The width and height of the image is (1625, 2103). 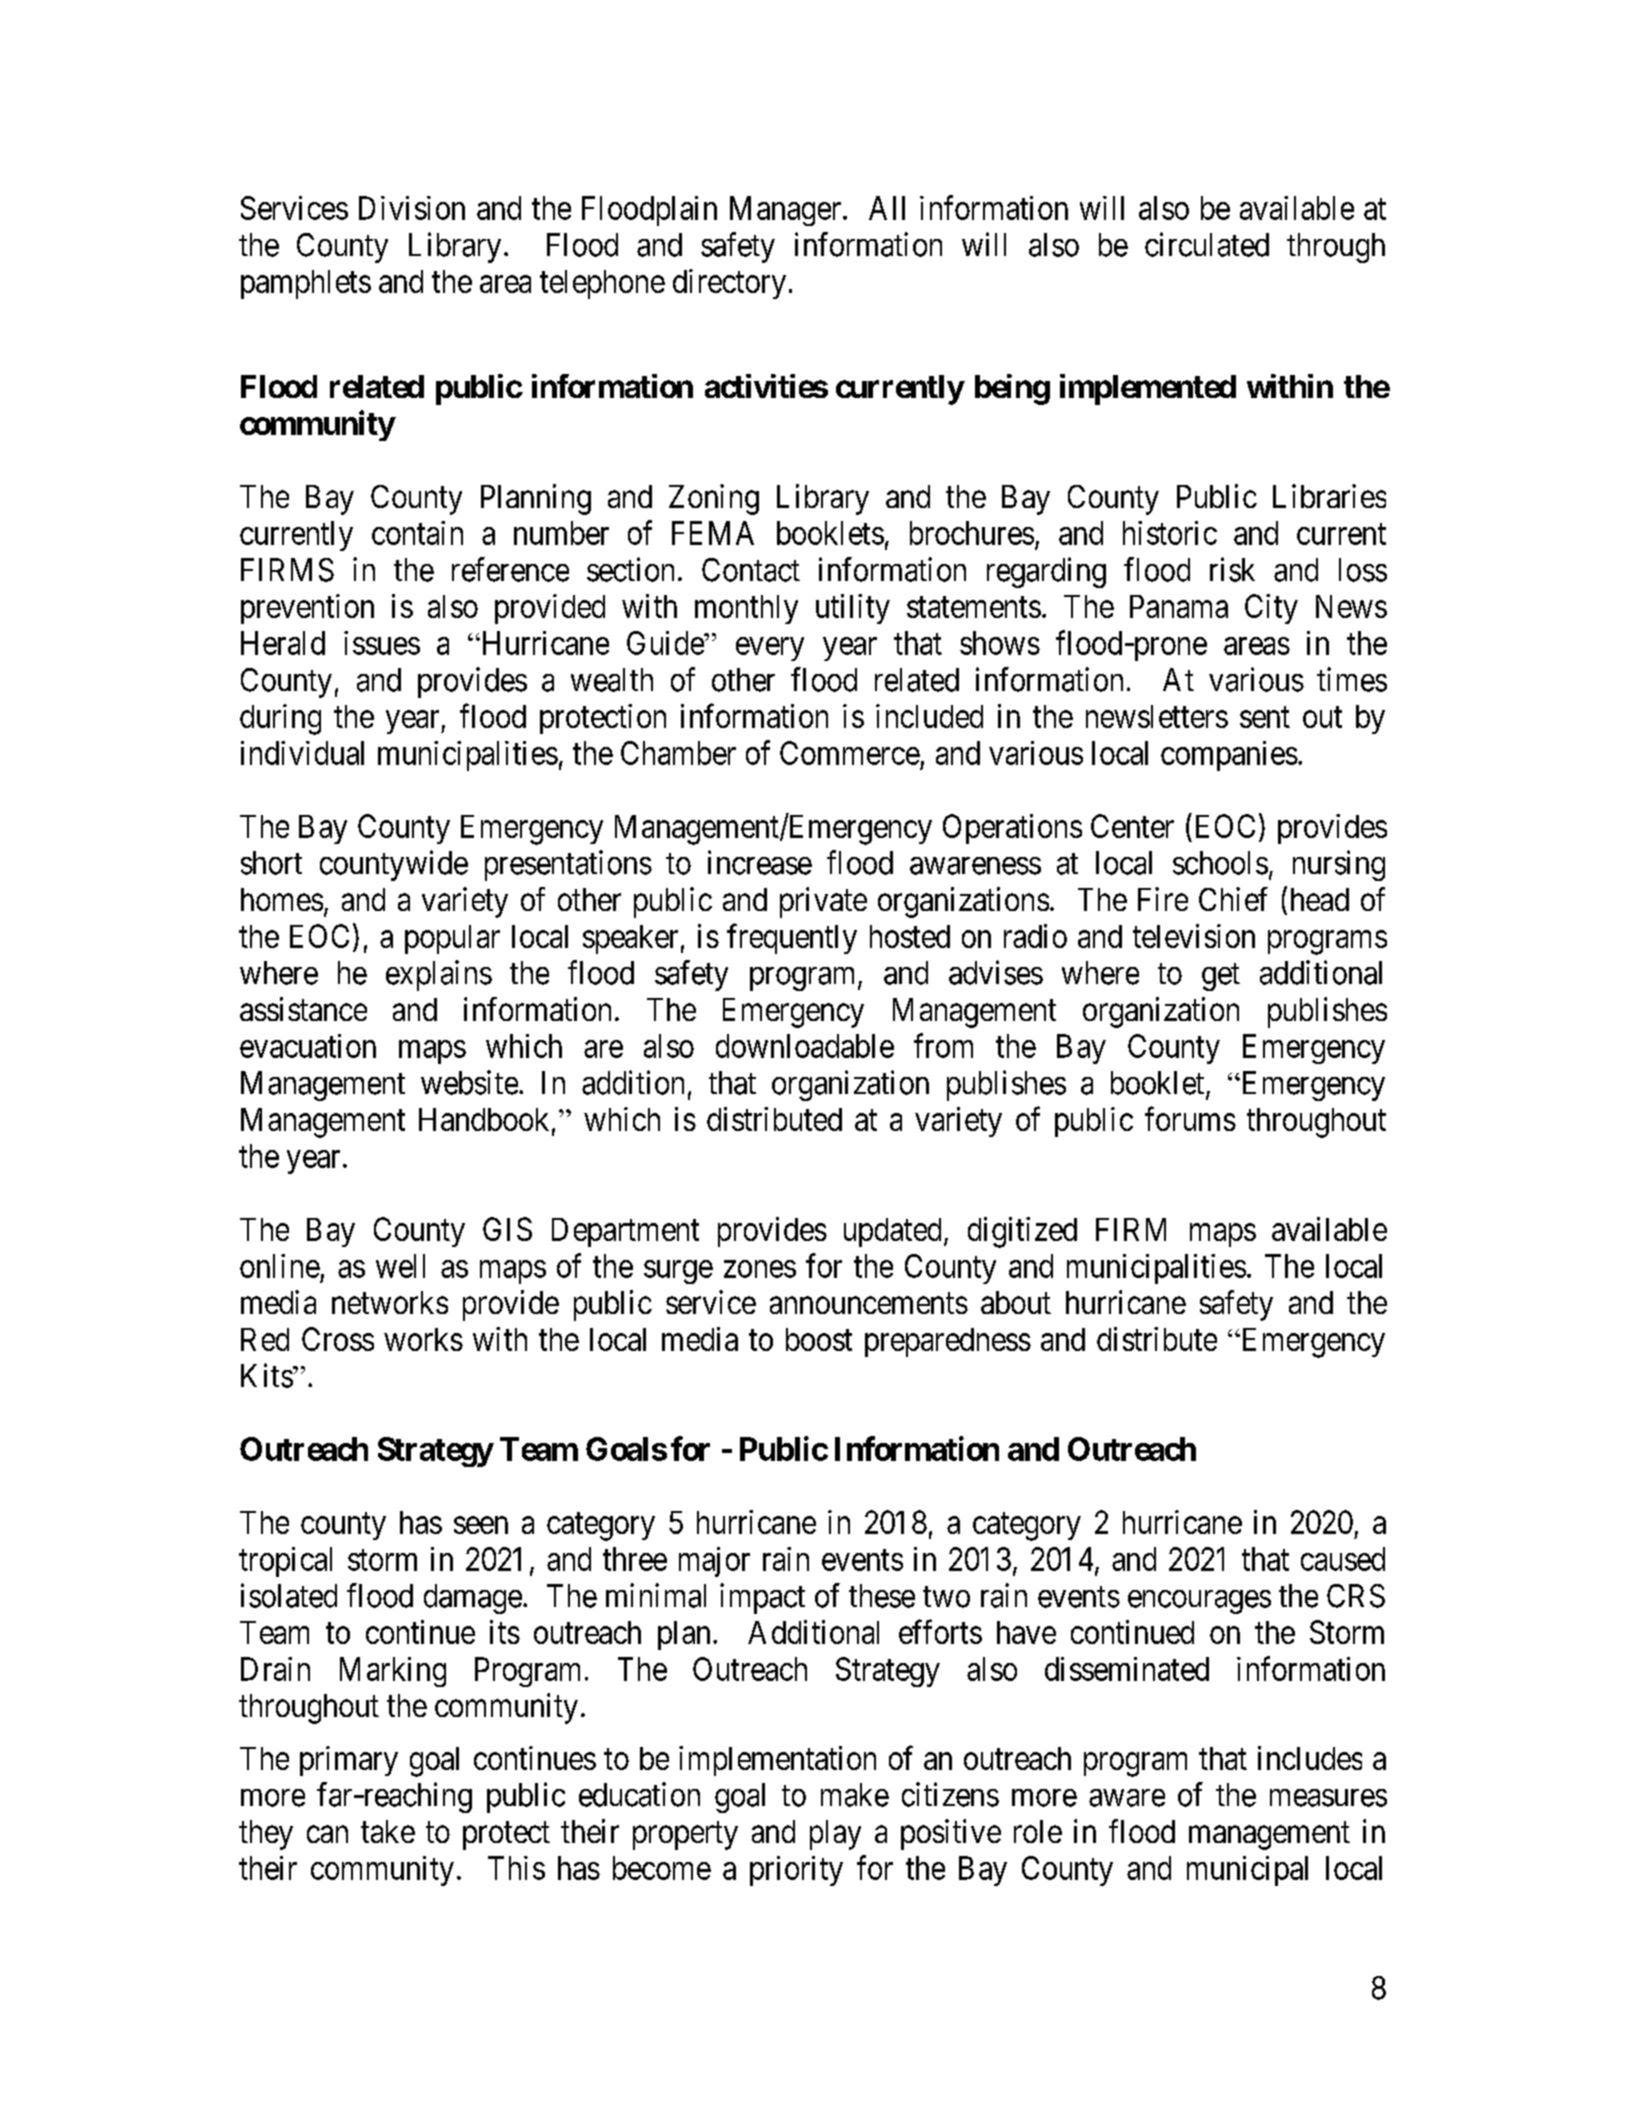 What do you see at coordinates (835, 1835) in the image?
I see `play` at bounding box center [835, 1835].
